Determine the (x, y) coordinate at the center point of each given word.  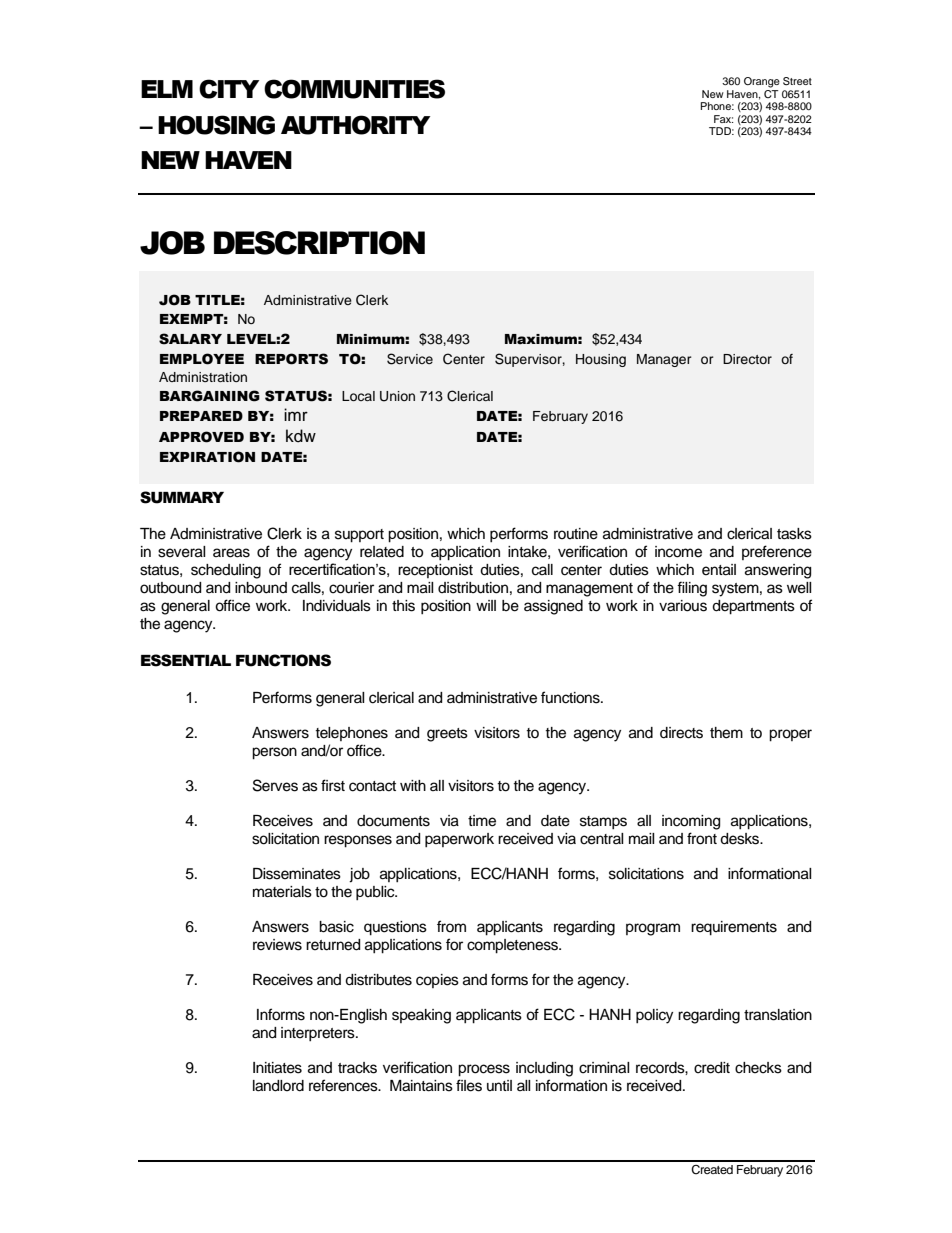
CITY (229, 89)
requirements (734, 928)
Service (410, 359)
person (274, 753)
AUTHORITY (355, 125)
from (451, 926)
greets (447, 735)
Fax (723, 119)
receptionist (435, 571)
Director (747, 359)
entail (719, 570)
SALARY (190, 339)
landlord (278, 1086)
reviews (277, 945)
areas (231, 553)
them (726, 733)
